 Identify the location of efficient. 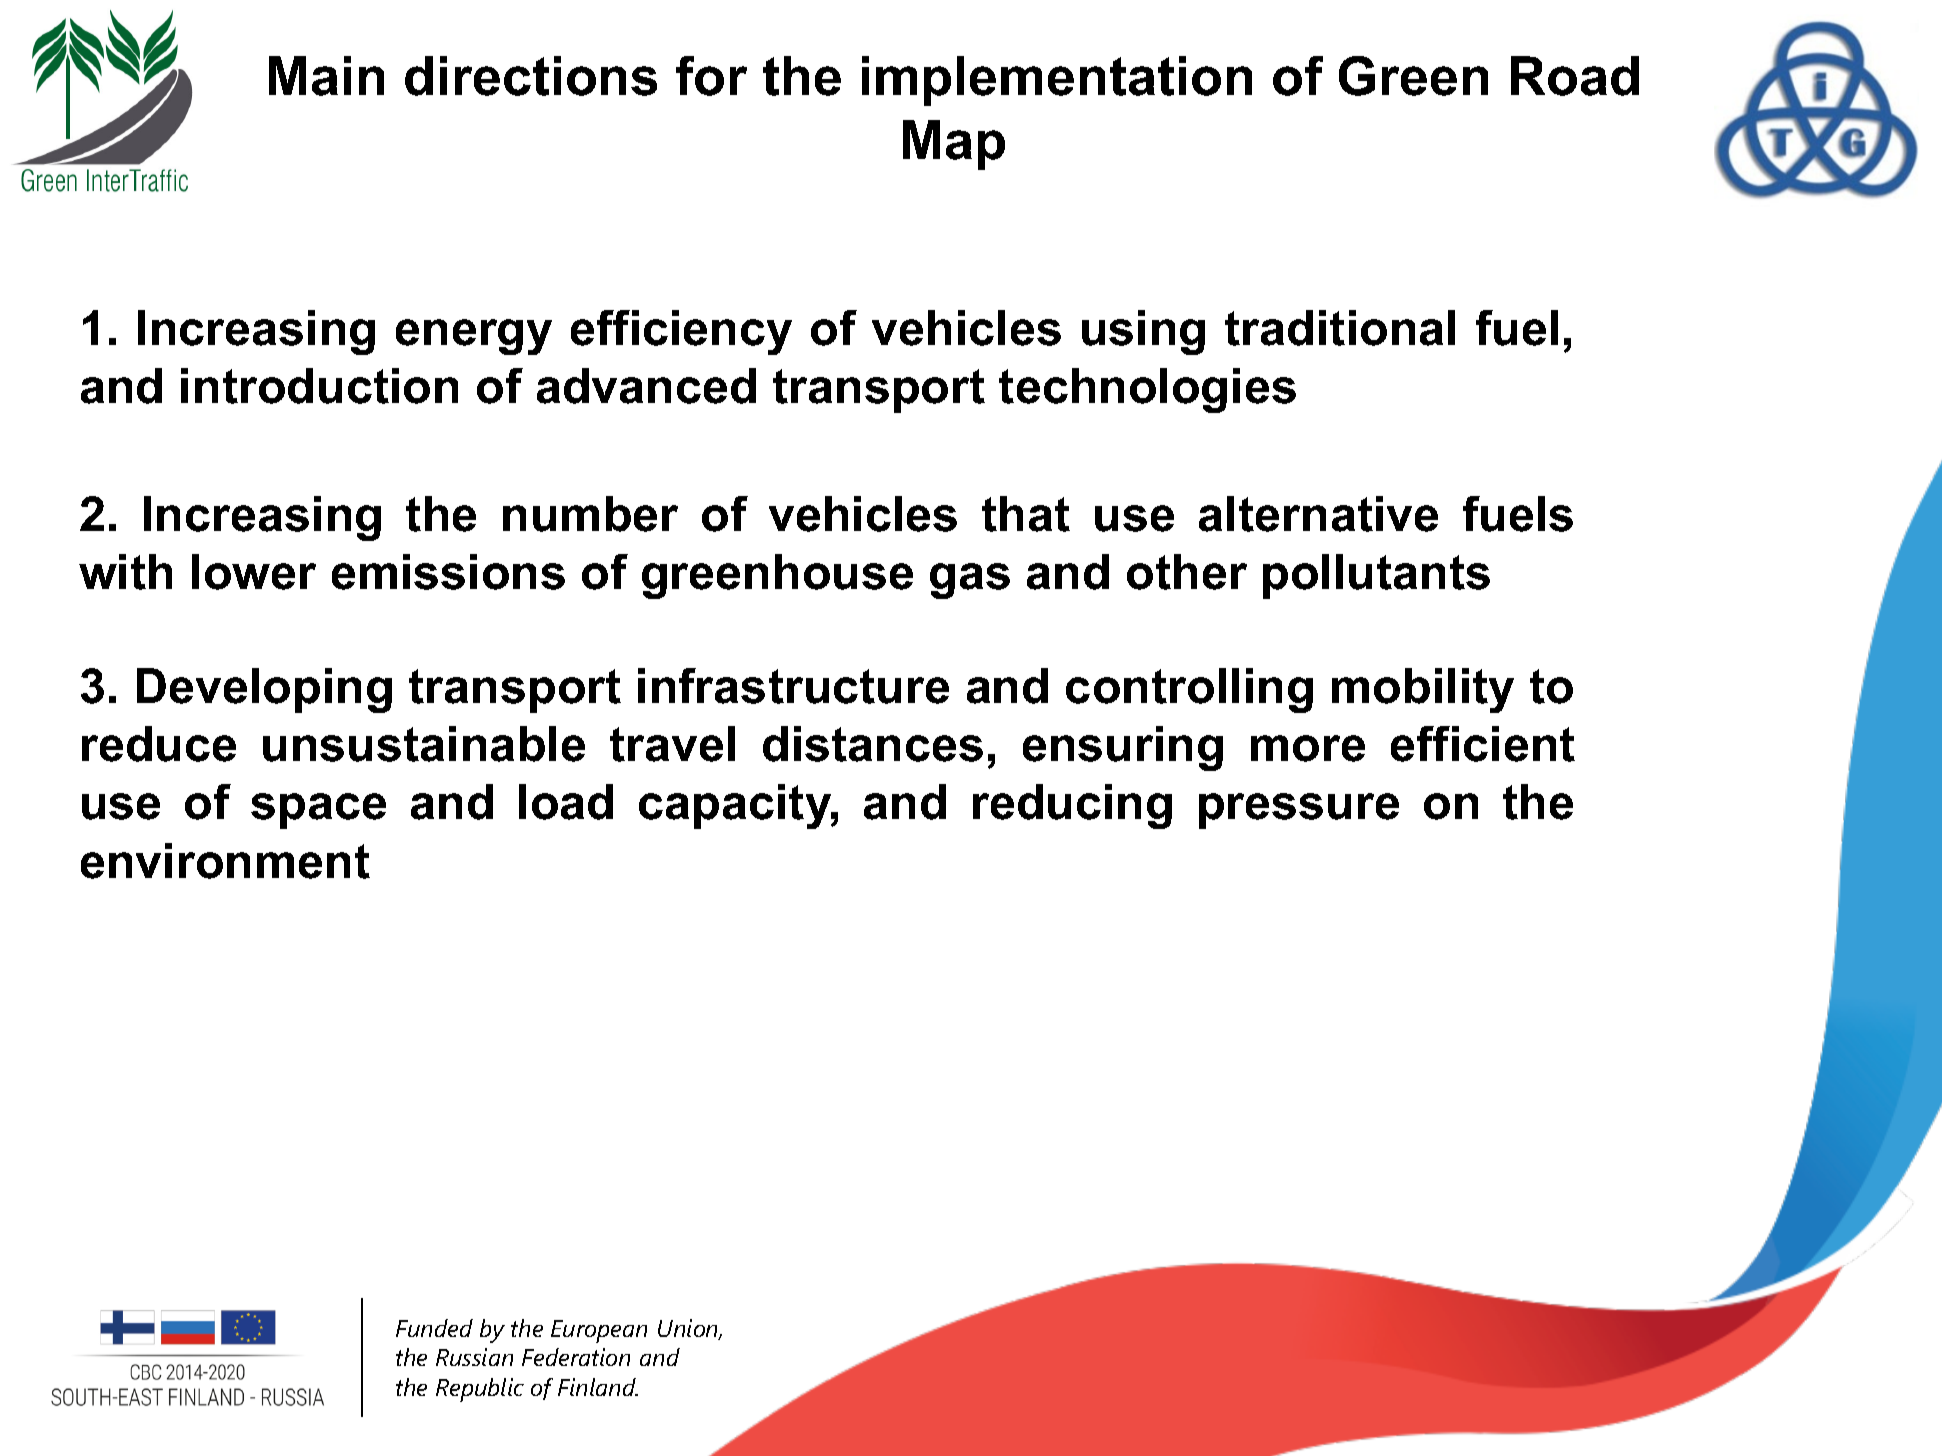
(1483, 744).
